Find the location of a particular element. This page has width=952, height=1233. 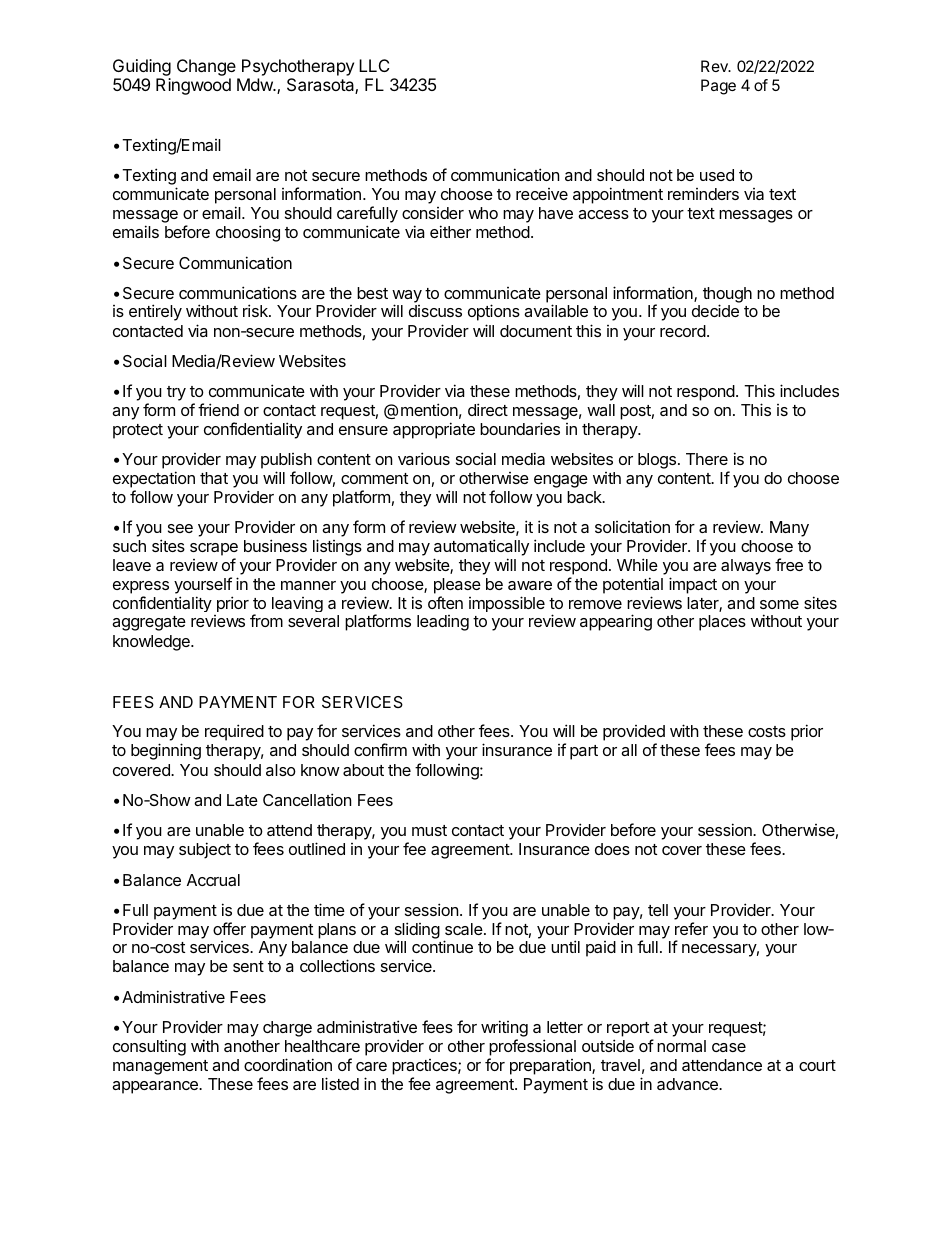

writing is located at coordinates (504, 1030).
